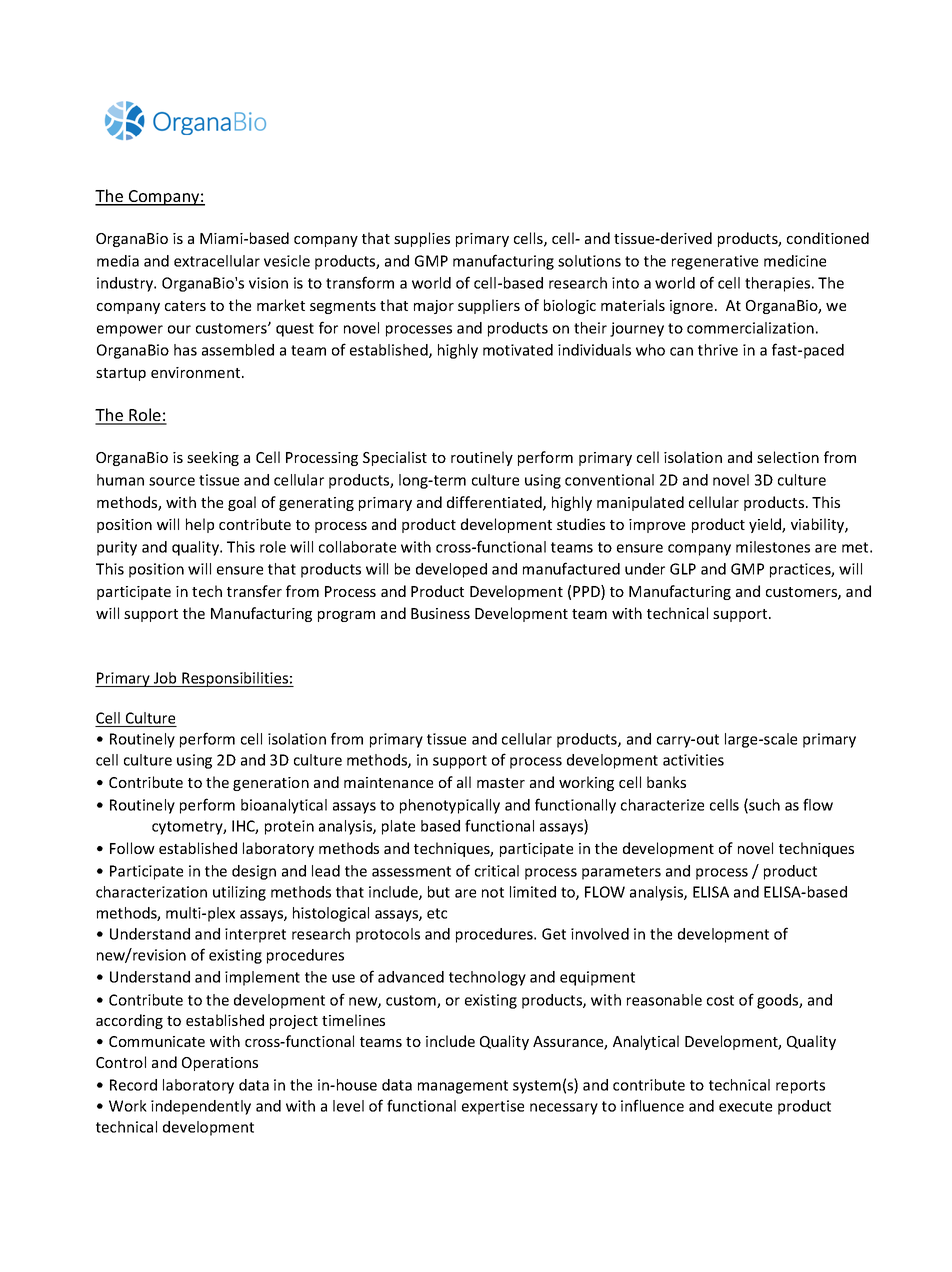 Image resolution: width=952 pixels, height=1272 pixels. I want to click on regenerative, so click(715, 262).
